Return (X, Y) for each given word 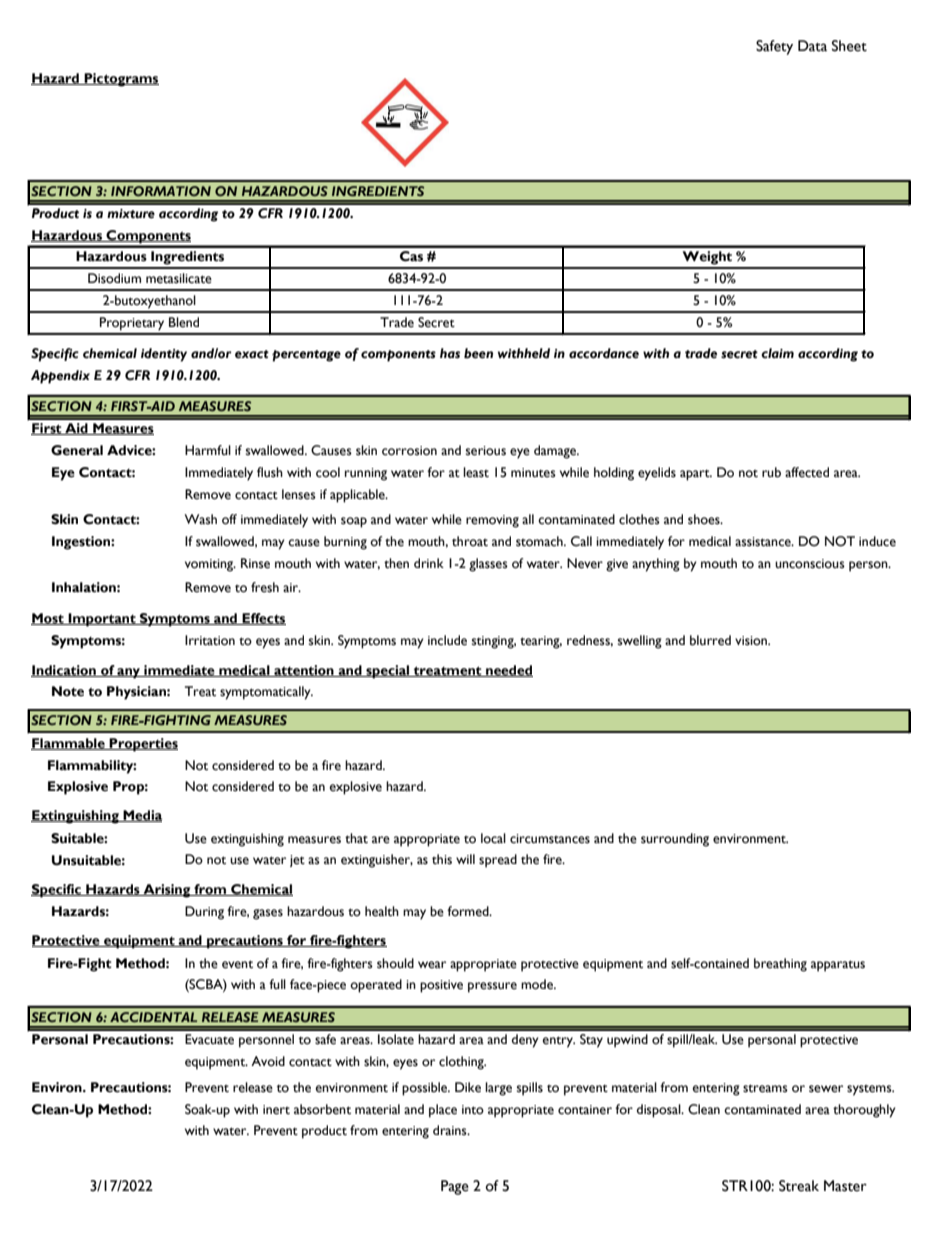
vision (752, 641)
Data (812, 46)
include (447, 640)
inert (276, 1110)
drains (451, 1130)
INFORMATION (161, 191)
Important (102, 620)
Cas (411, 256)
